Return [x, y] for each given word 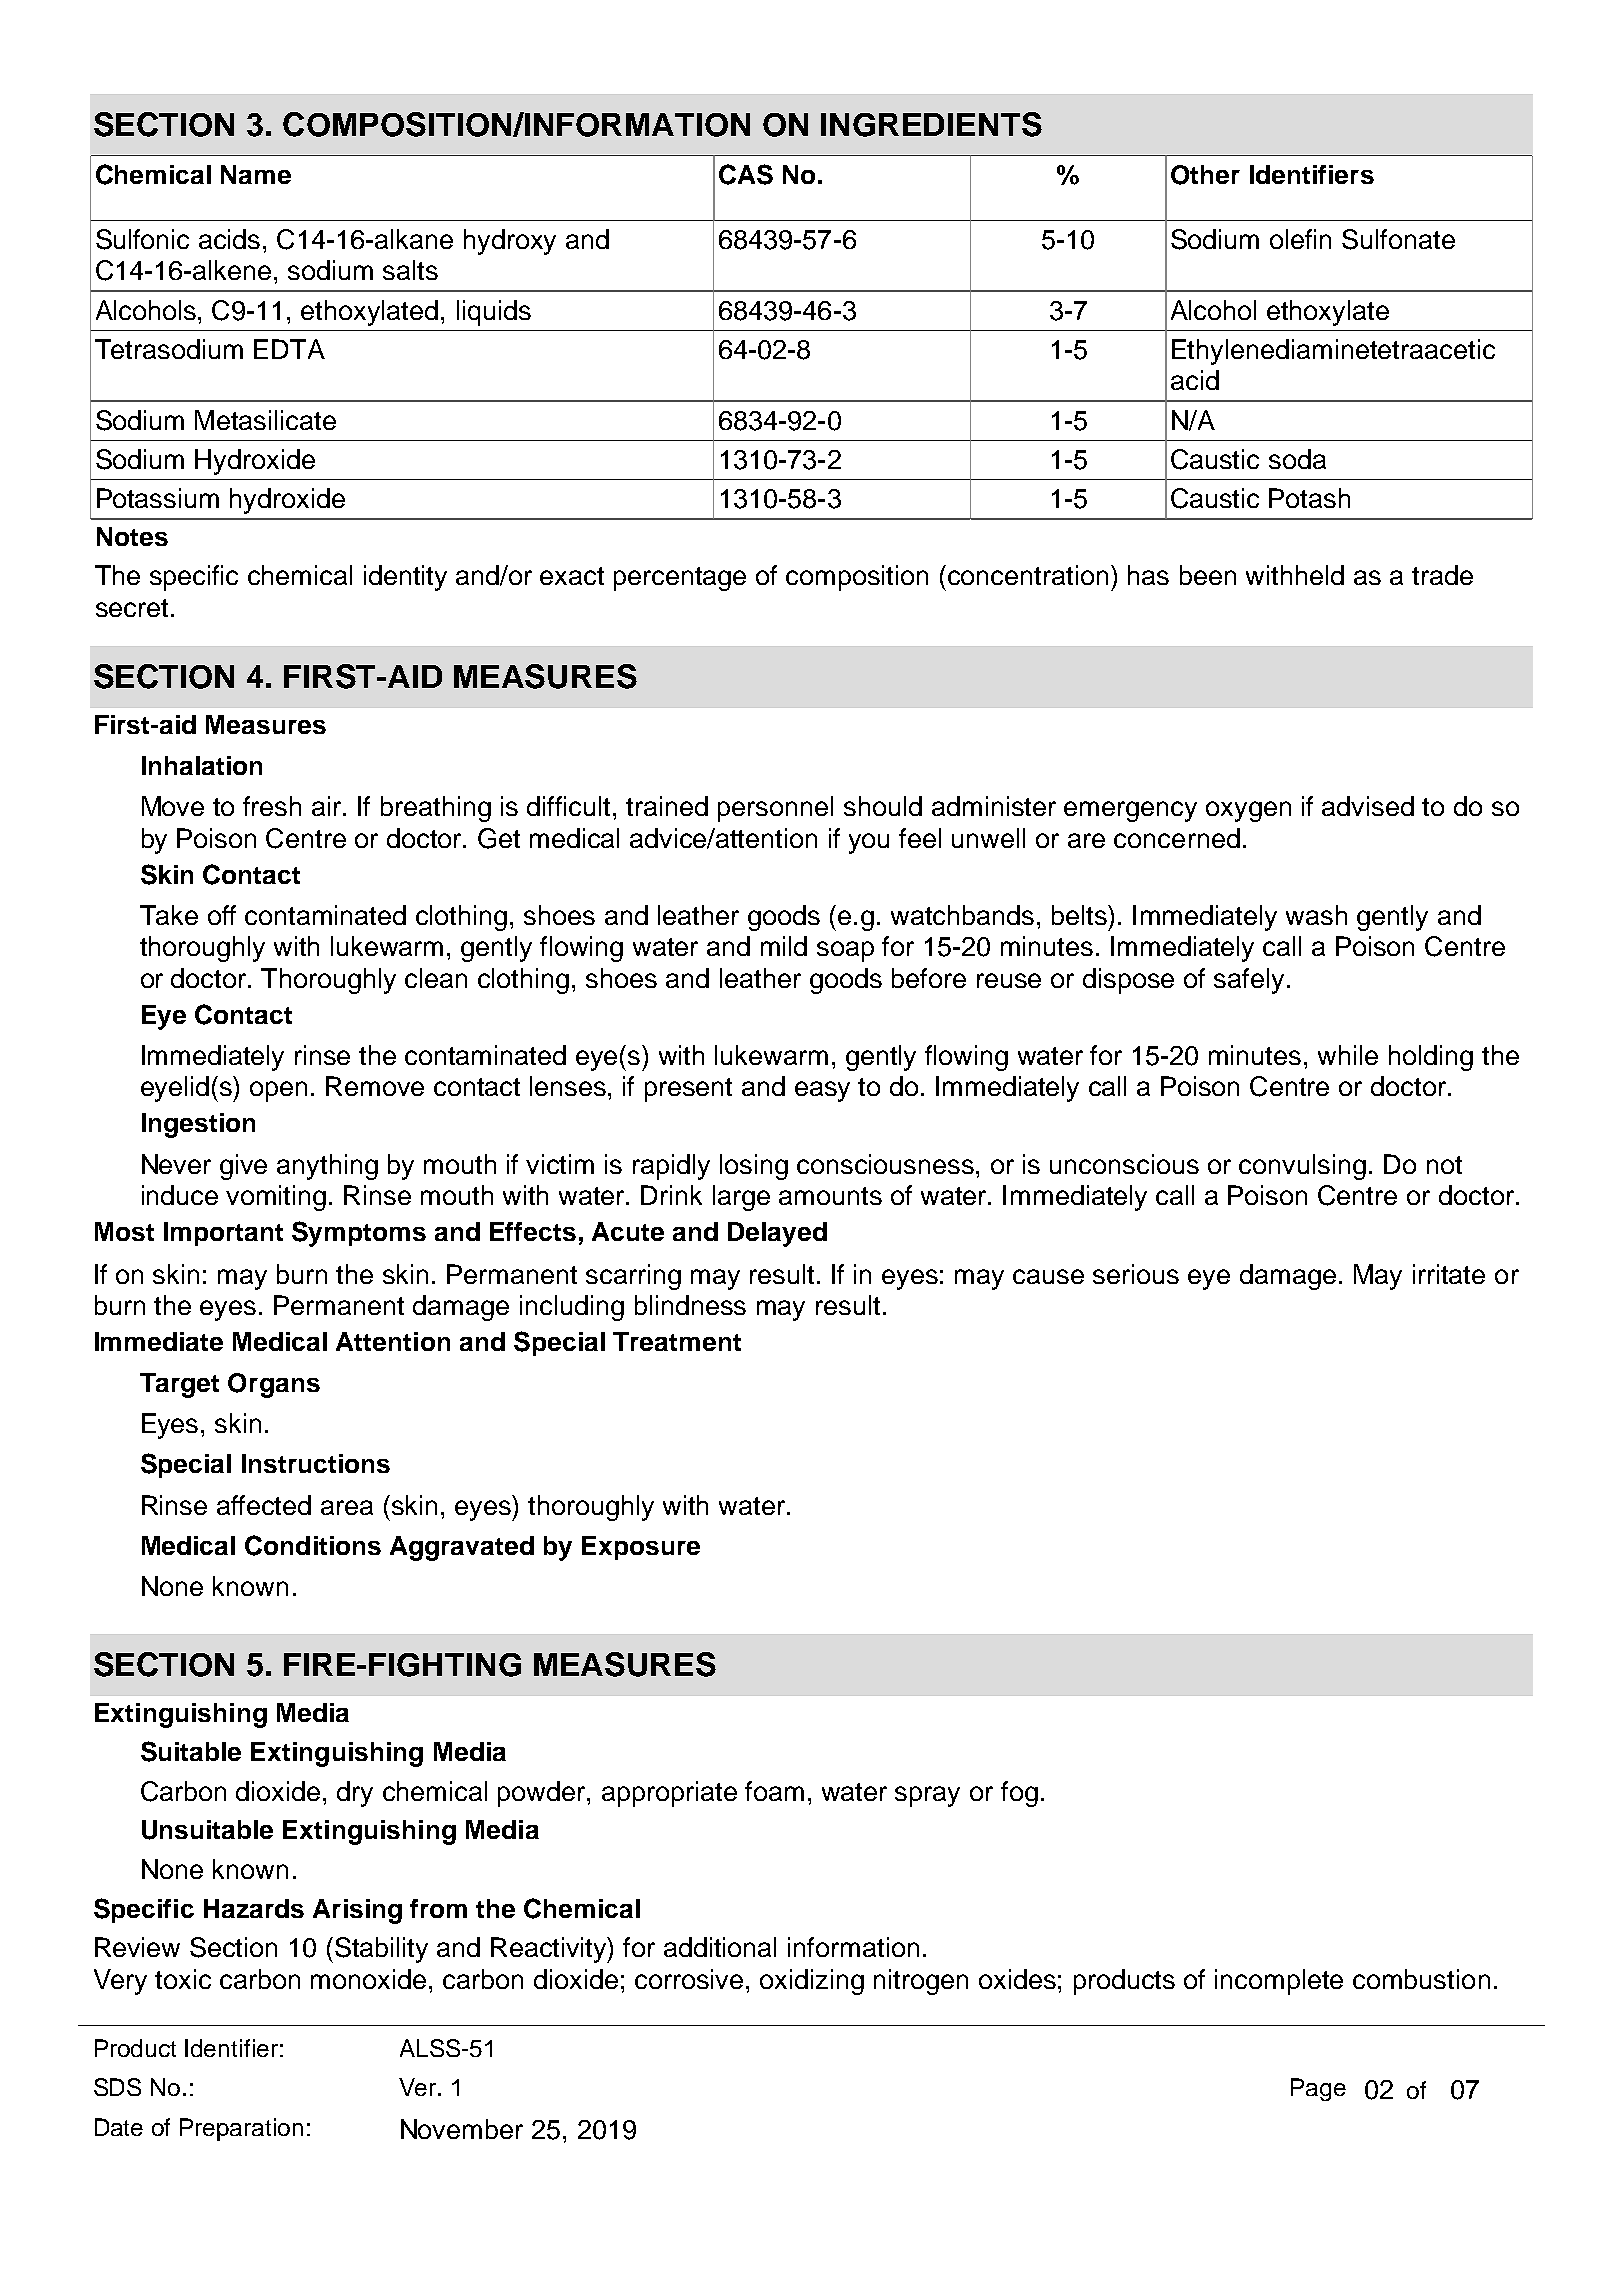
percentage [680, 579]
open [278, 1091]
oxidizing [812, 1982]
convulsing [1302, 1167]
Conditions [313, 1545]
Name [256, 174]
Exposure [641, 1548]
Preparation [241, 2129]
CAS [746, 174]
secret [132, 608]
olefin [1300, 239]
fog [1019, 1794]
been [1208, 575]
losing [754, 1167]
